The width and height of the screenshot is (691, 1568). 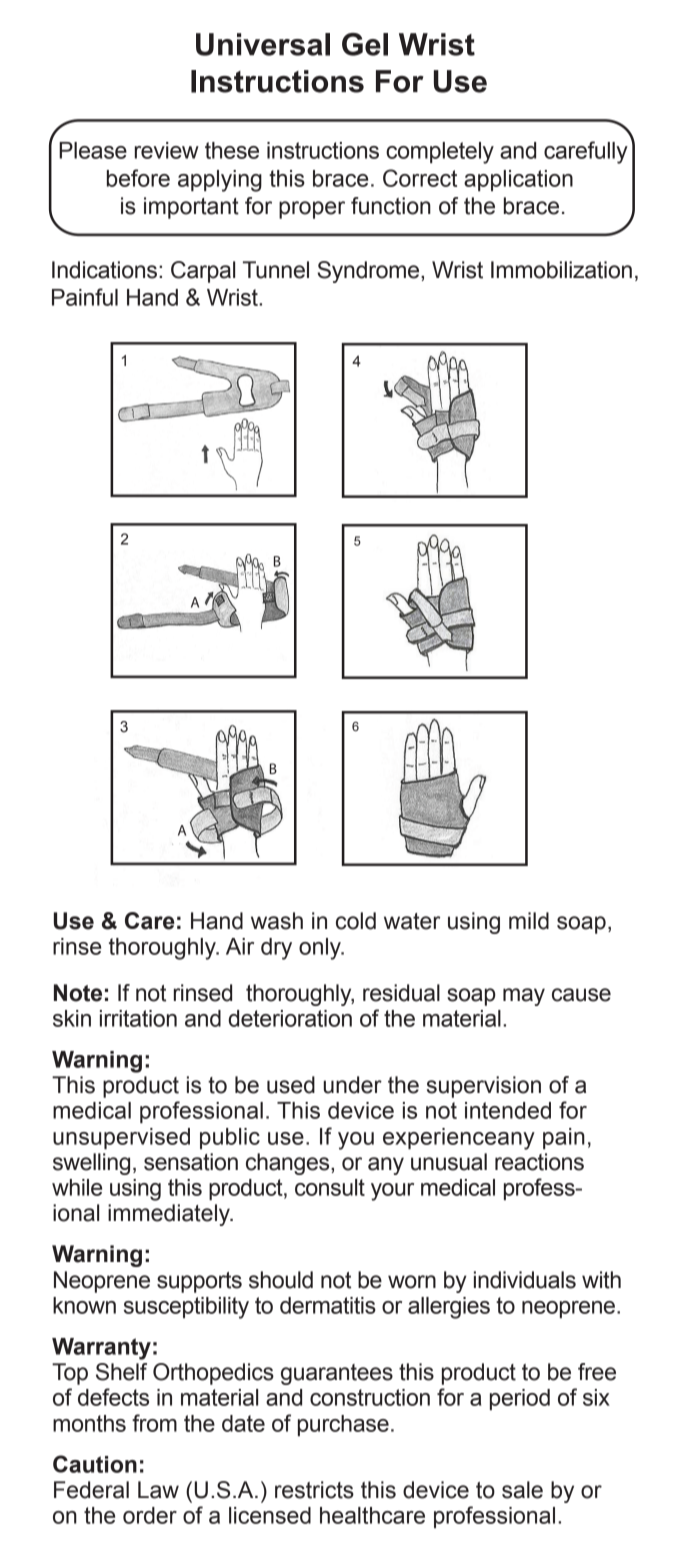 What do you see at coordinates (314, 1490) in the screenshot?
I see `restricts` at bounding box center [314, 1490].
